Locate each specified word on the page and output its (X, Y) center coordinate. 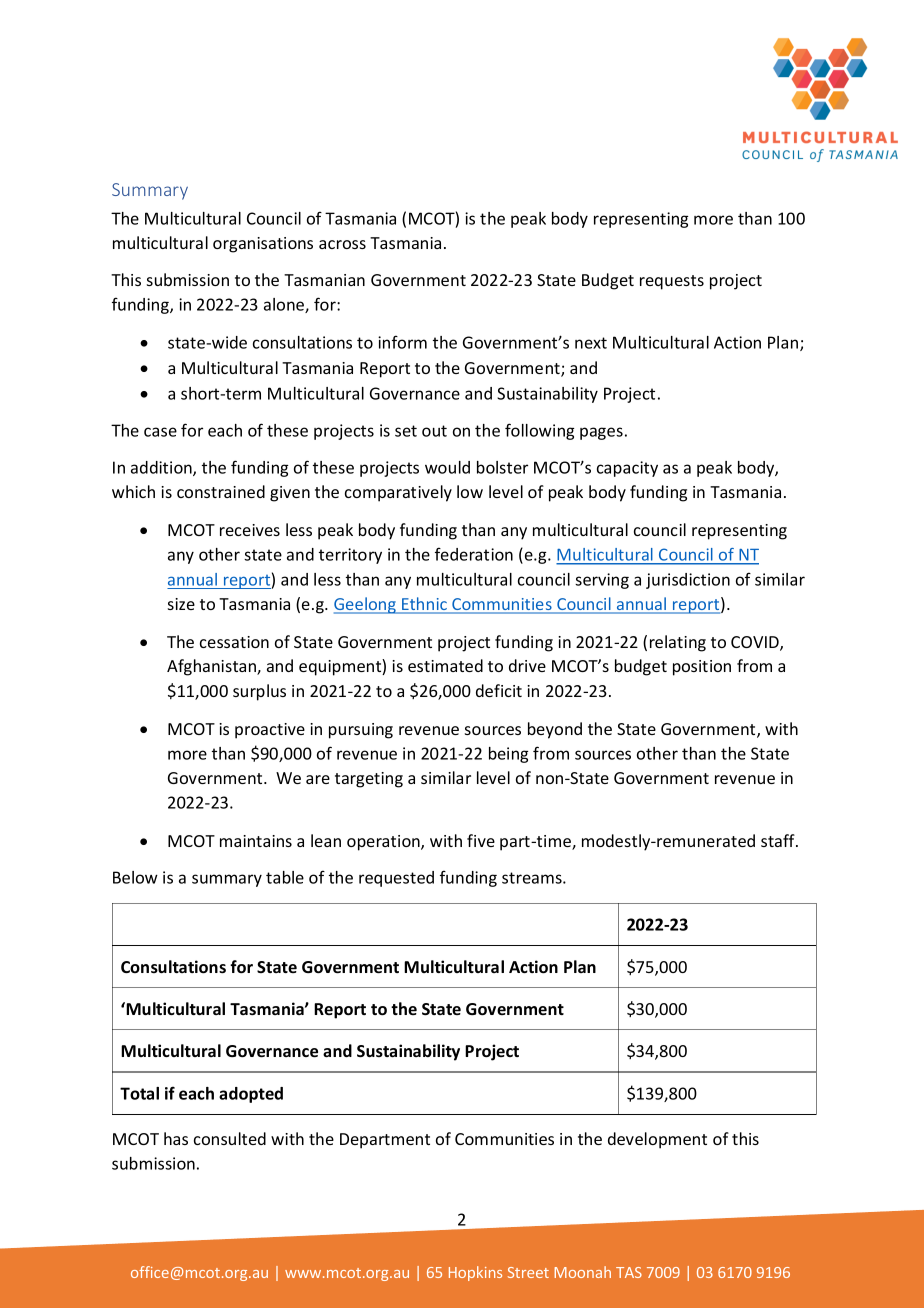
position (702, 668)
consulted (230, 1138)
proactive (270, 731)
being (508, 755)
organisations (263, 245)
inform (402, 342)
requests (672, 282)
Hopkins (475, 1273)
